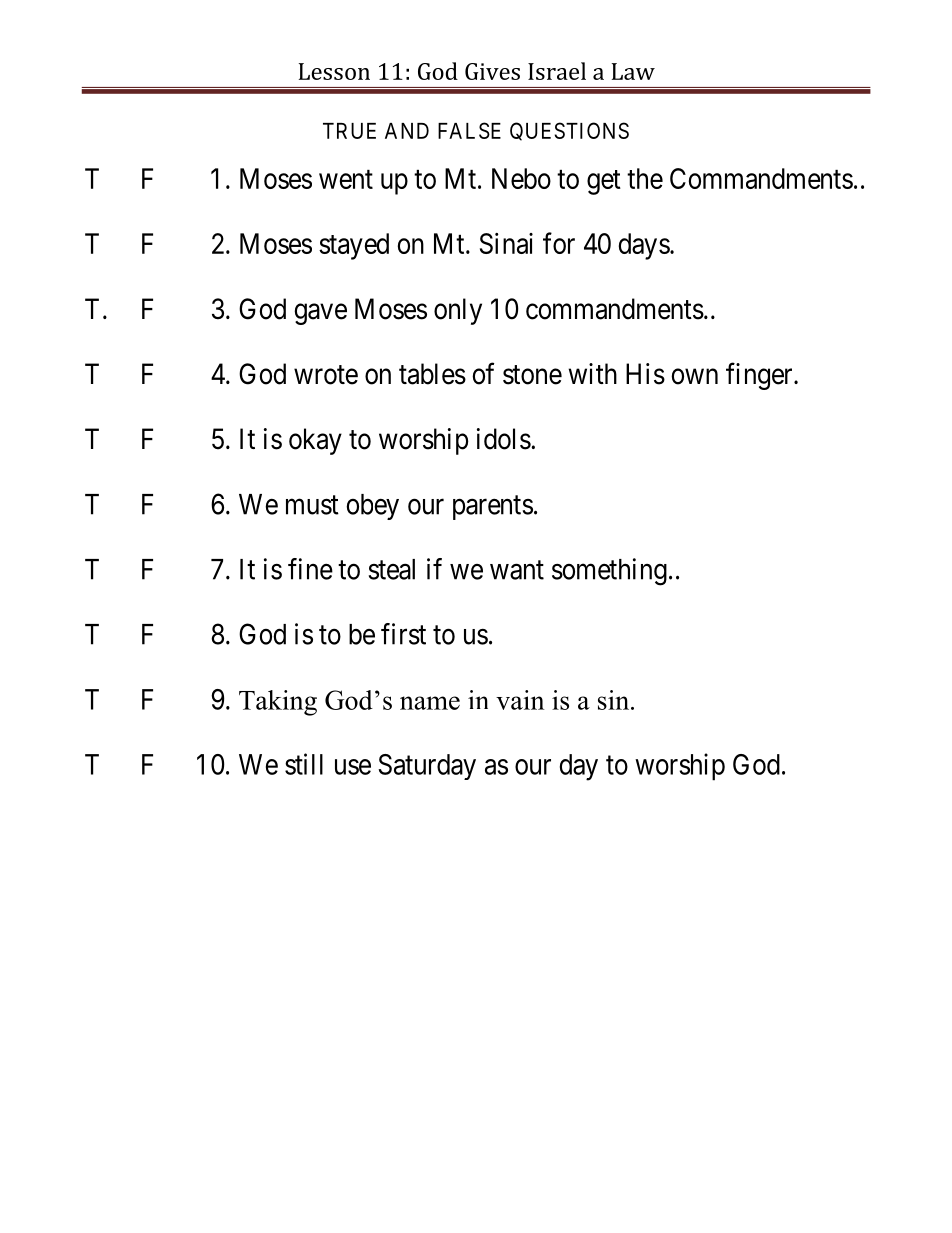 The height and width of the page is (1233, 952). Describe the element at coordinates (520, 700) in the page. I see `vain` at that location.
